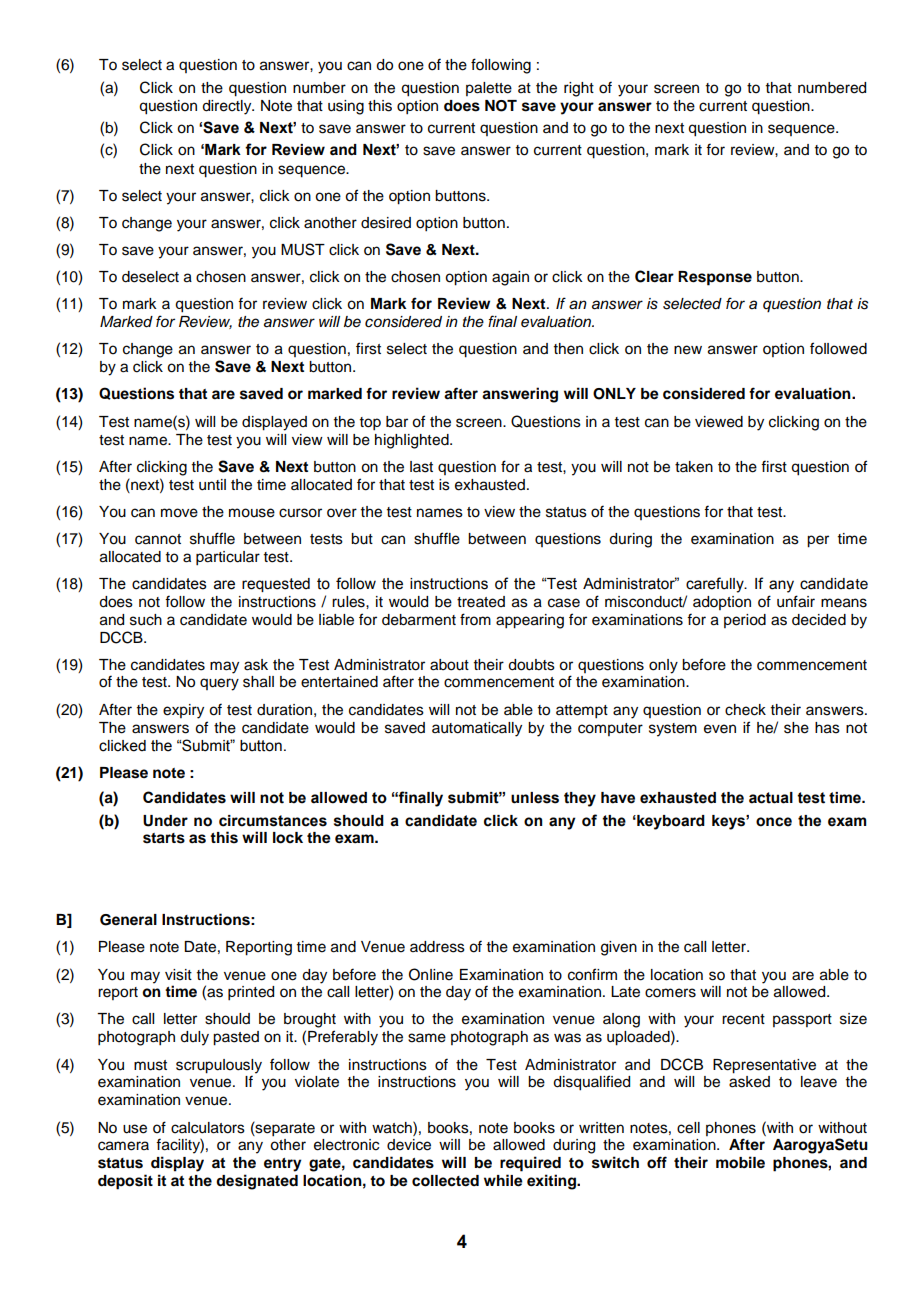  Describe the element at coordinates (535, 798) in the screenshot. I see `unless` at that location.
